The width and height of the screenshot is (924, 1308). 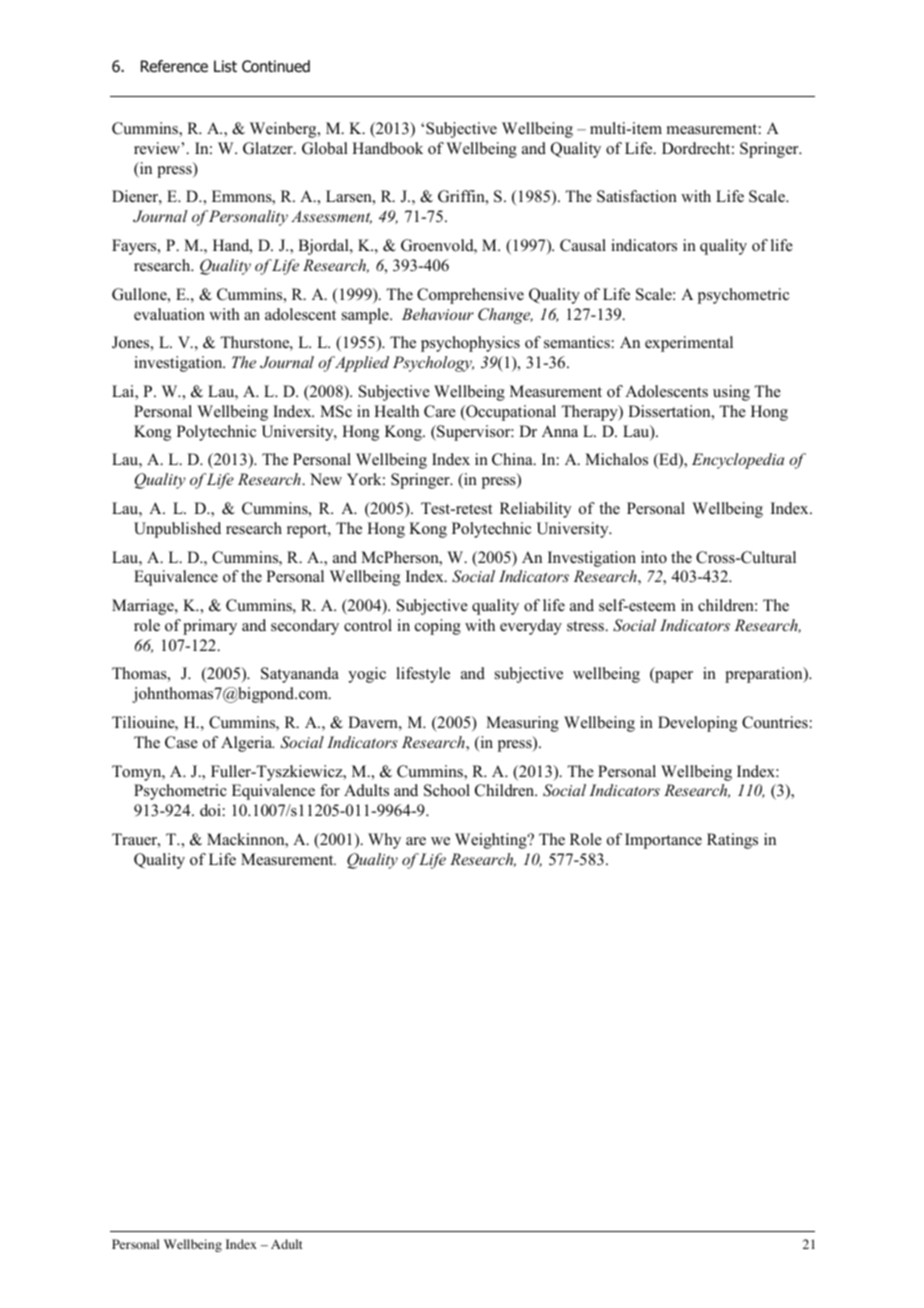 I want to click on List, so click(x=225, y=66).
